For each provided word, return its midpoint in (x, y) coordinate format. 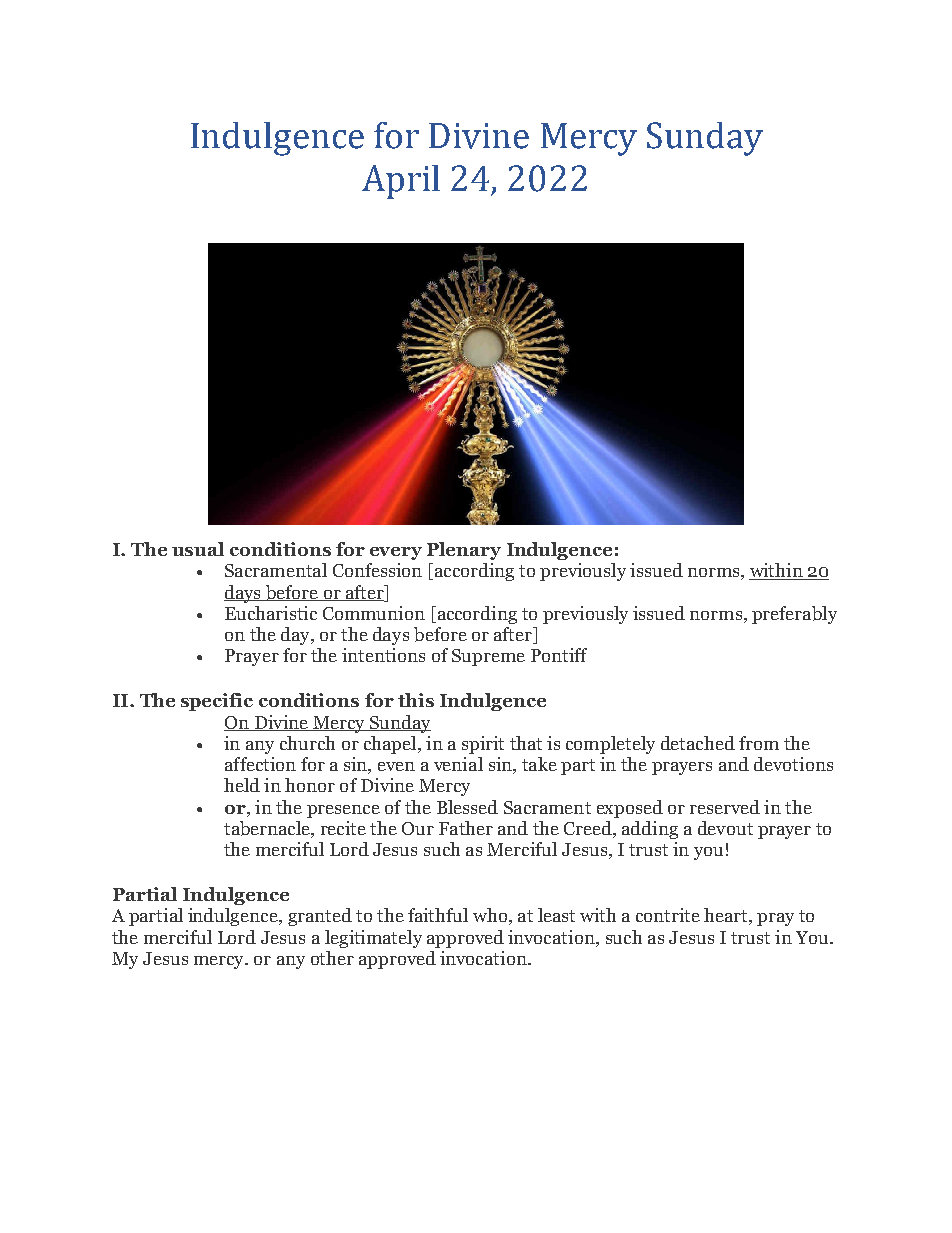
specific (217, 702)
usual (198, 549)
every (396, 553)
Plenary (464, 551)
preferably (794, 615)
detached (698, 743)
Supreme (488, 657)
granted (320, 917)
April (401, 182)
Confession (377, 570)
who (490, 915)
